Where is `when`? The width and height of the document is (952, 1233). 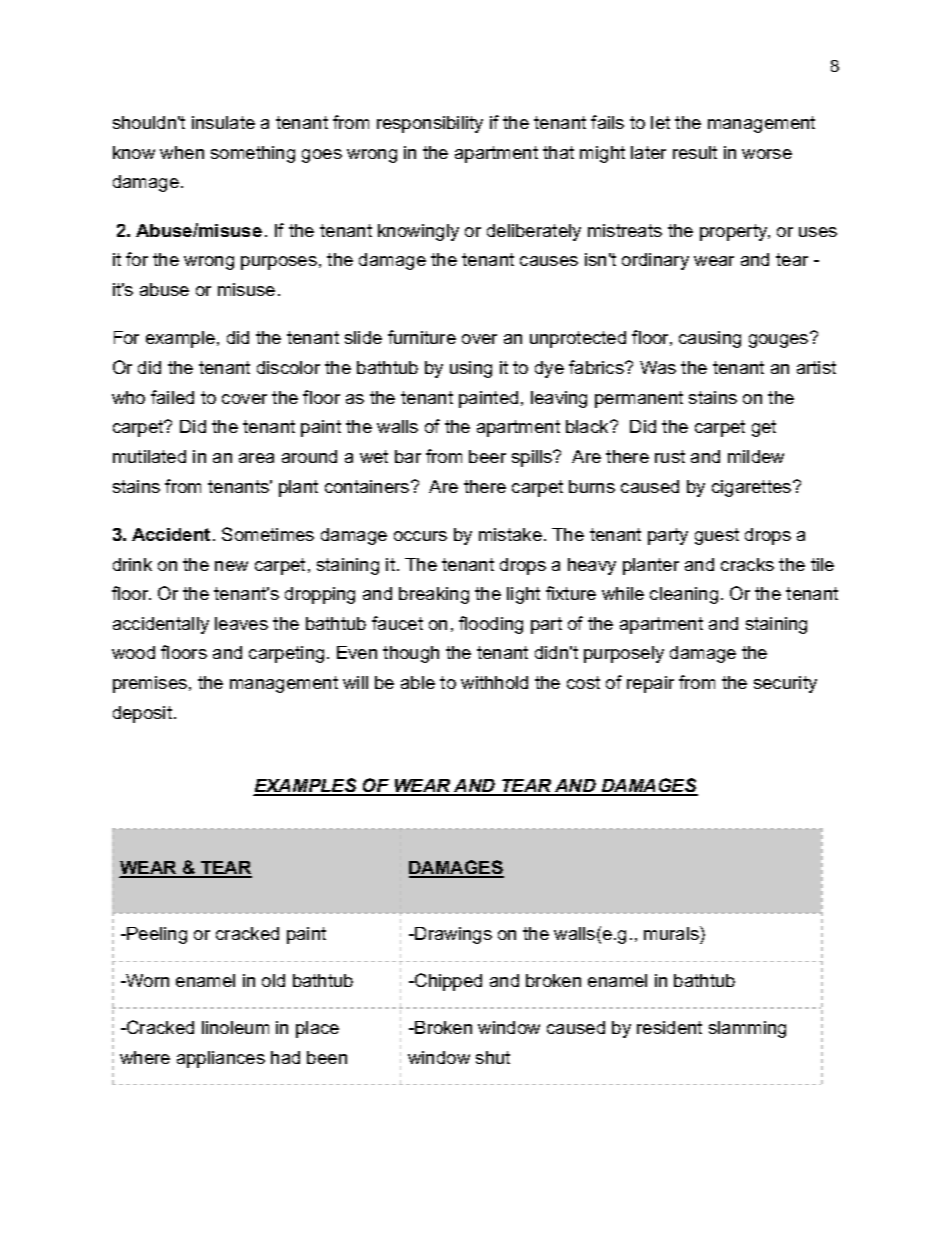
when is located at coordinates (182, 152).
